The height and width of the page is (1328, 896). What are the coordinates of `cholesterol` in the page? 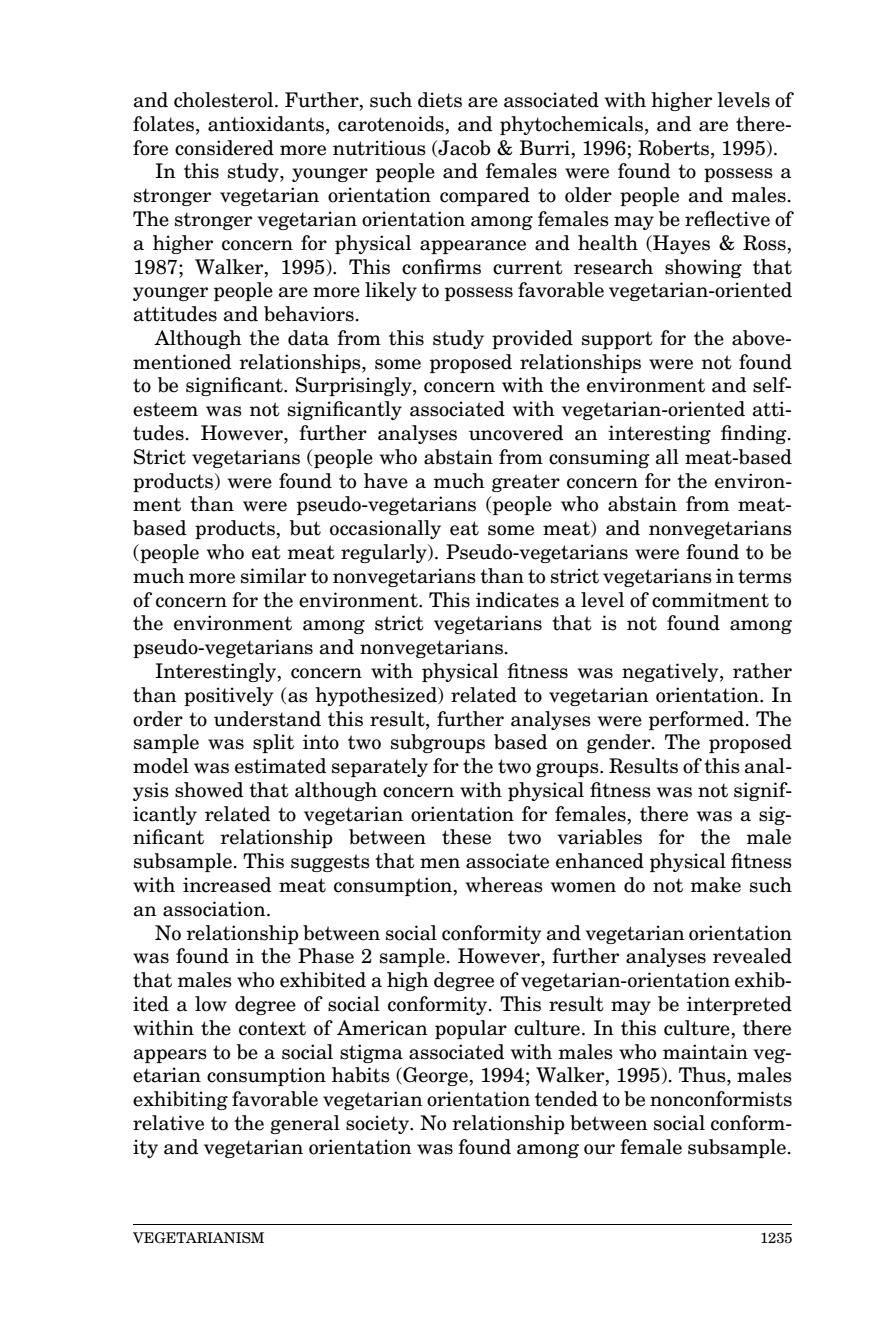 It's located at (225, 100).
